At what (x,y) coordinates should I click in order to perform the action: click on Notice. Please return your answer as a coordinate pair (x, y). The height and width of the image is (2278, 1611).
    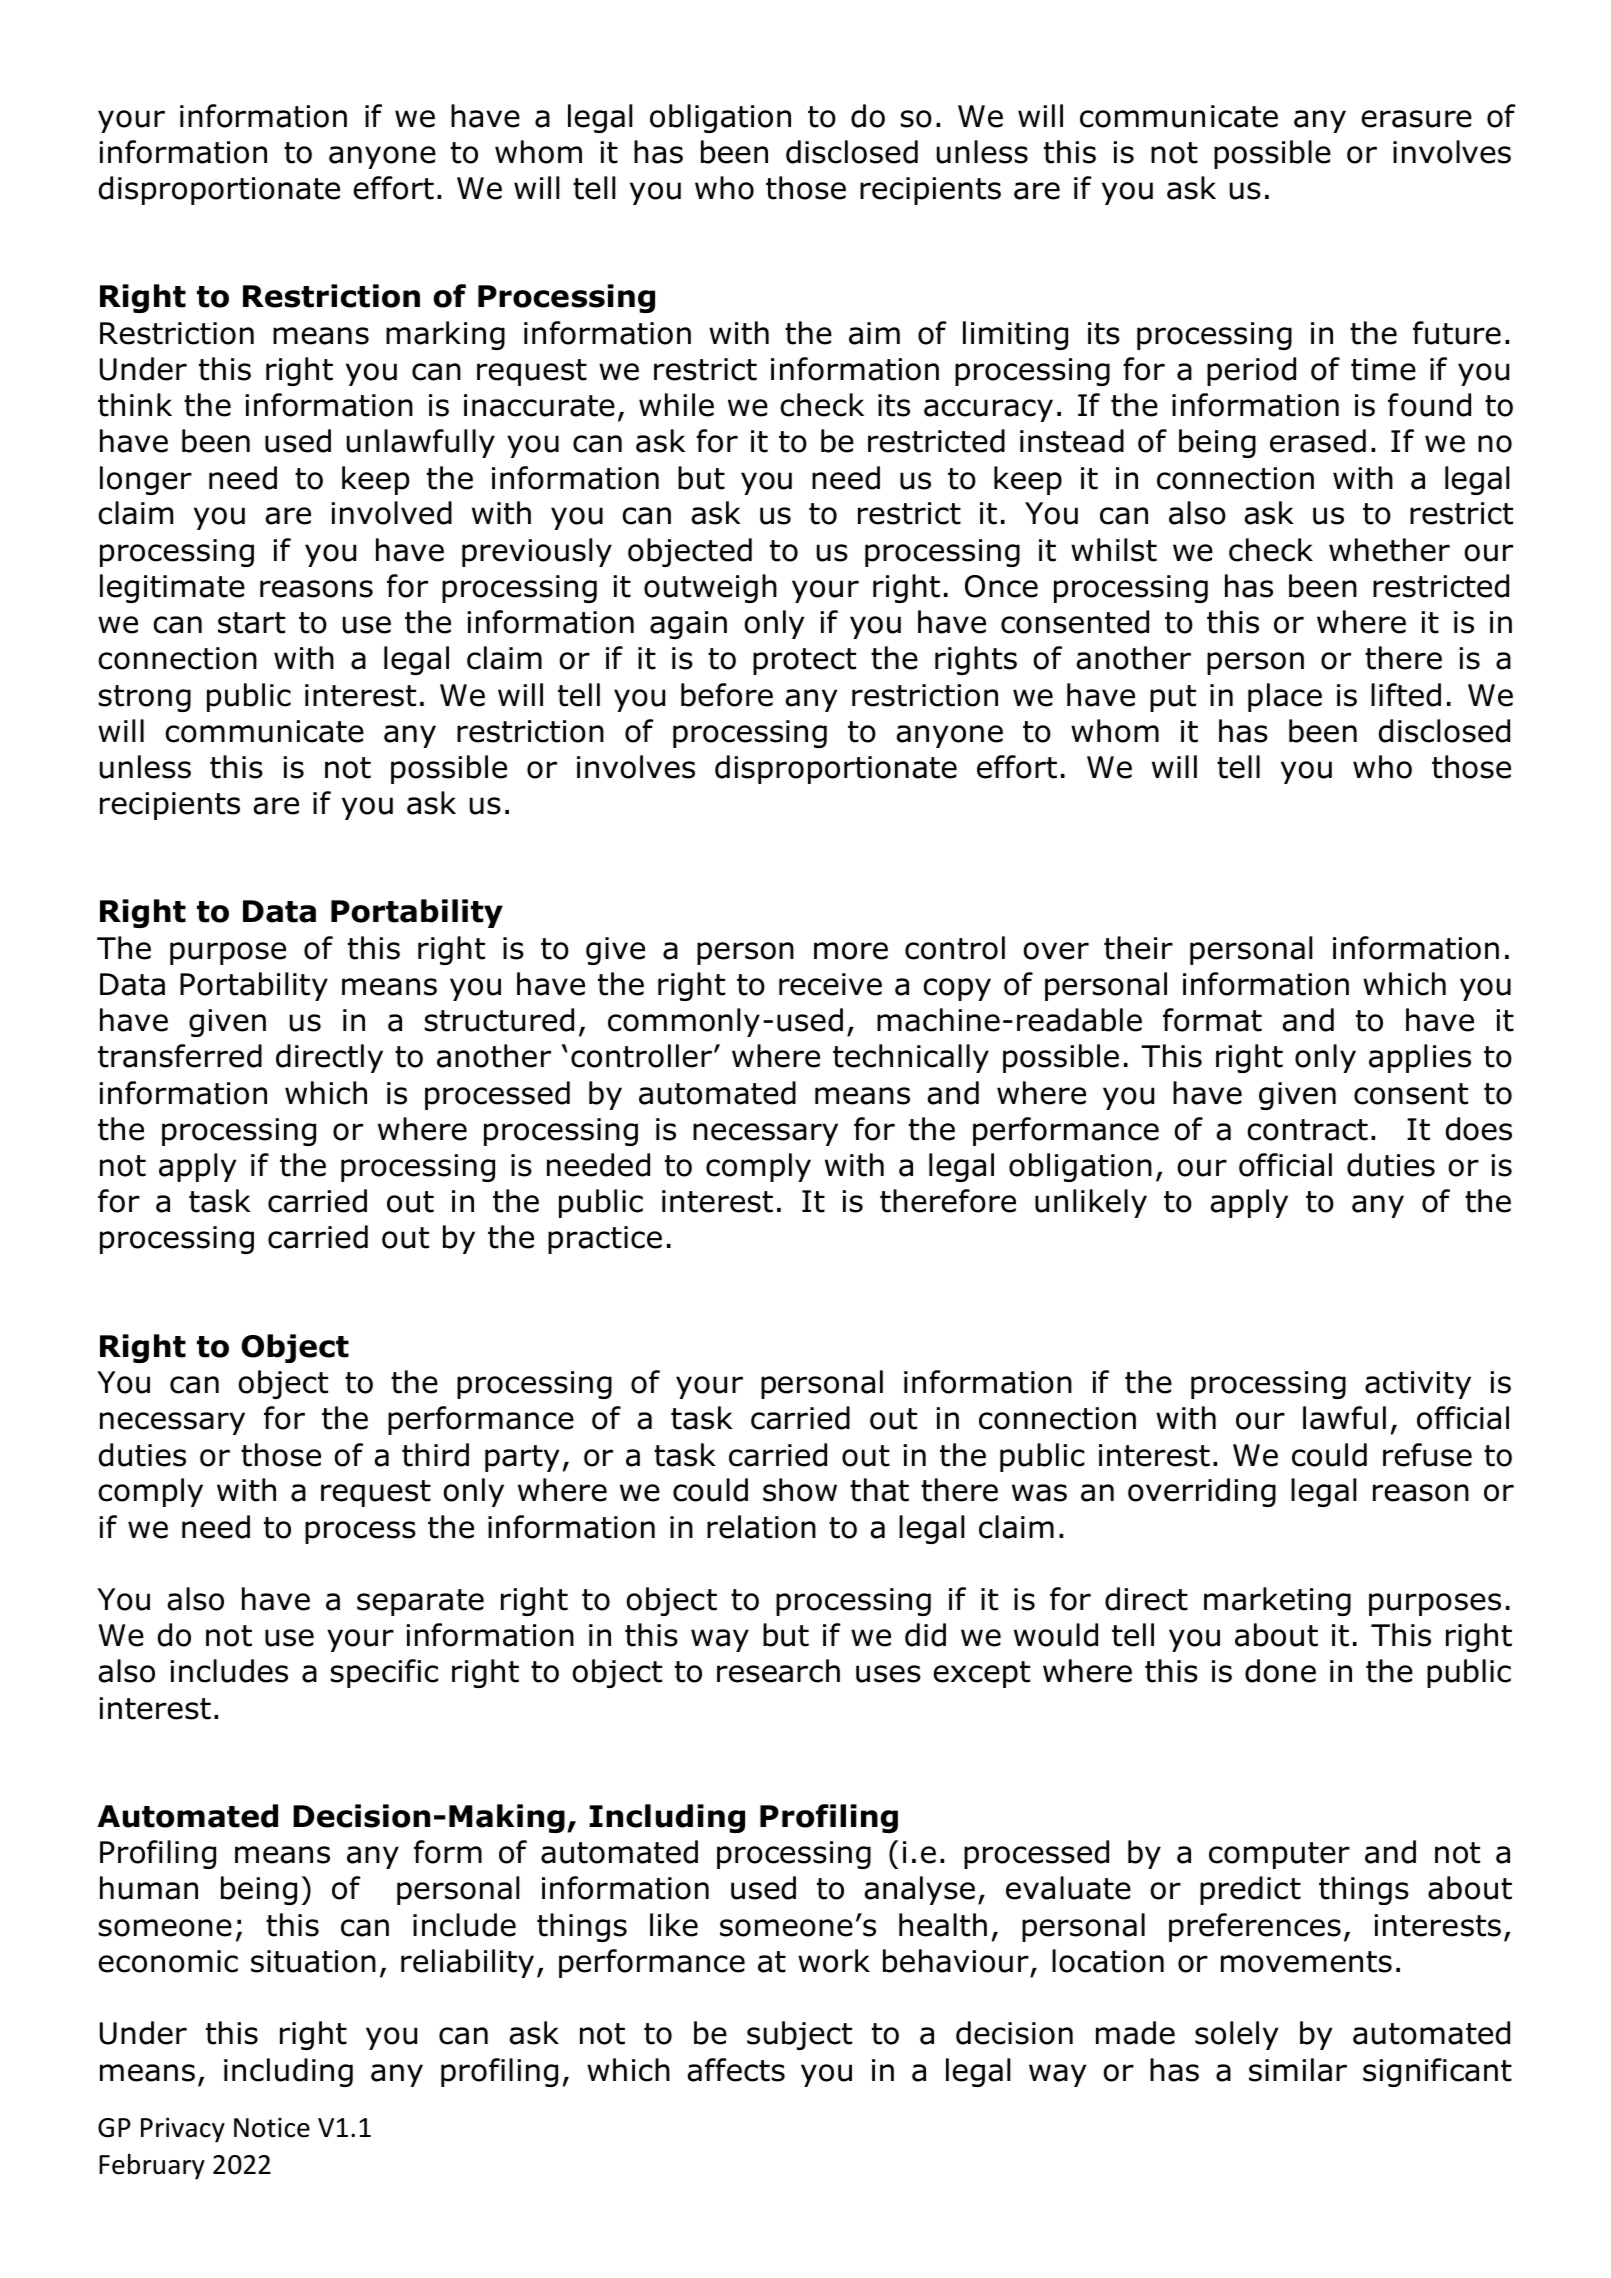
    Looking at the image, I should click on (272, 2127).
